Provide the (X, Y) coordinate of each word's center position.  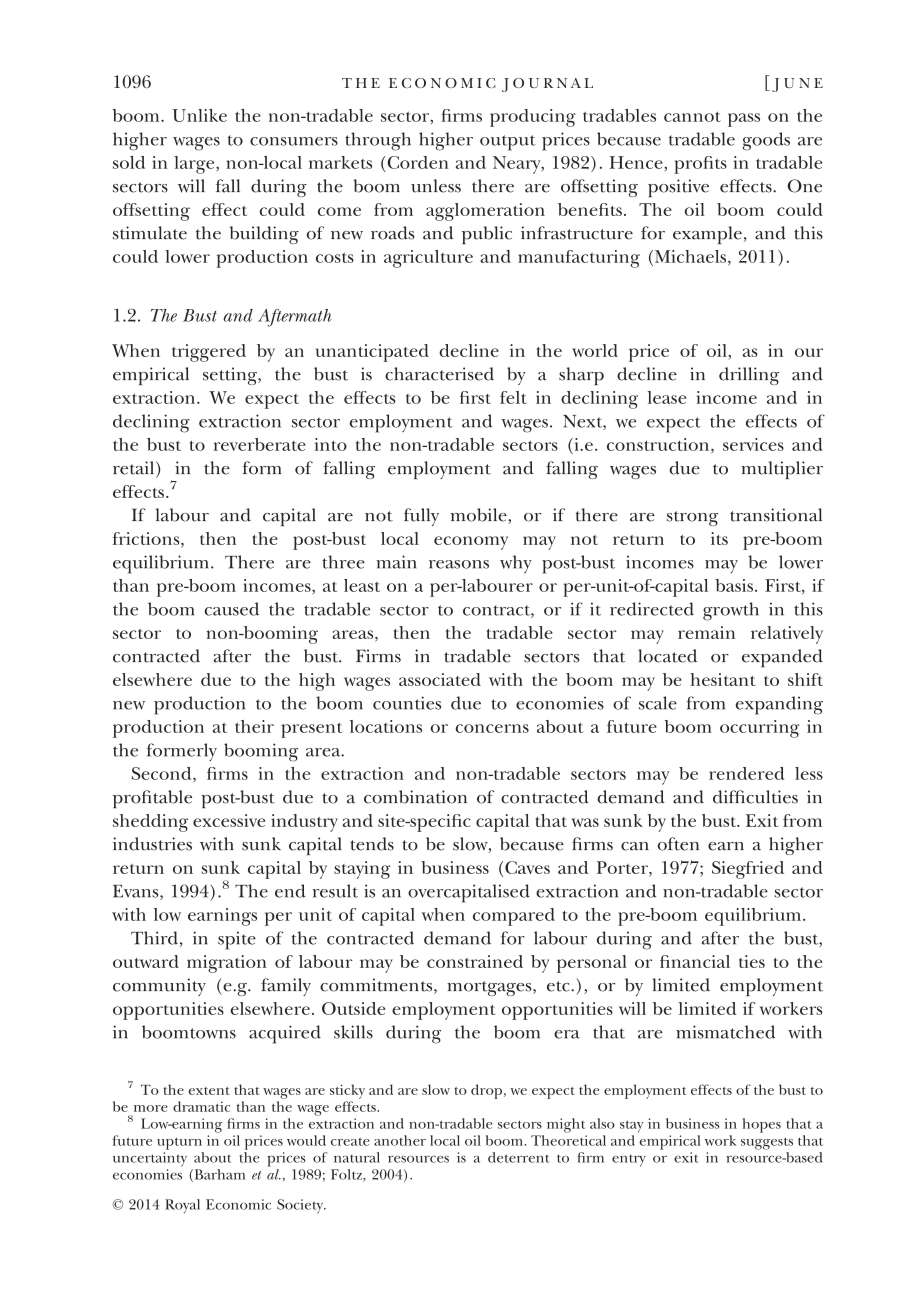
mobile (480, 516)
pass (744, 120)
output (508, 143)
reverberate (260, 444)
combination (415, 797)
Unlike (199, 115)
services (753, 444)
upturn (179, 1143)
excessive (229, 820)
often (678, 844)
